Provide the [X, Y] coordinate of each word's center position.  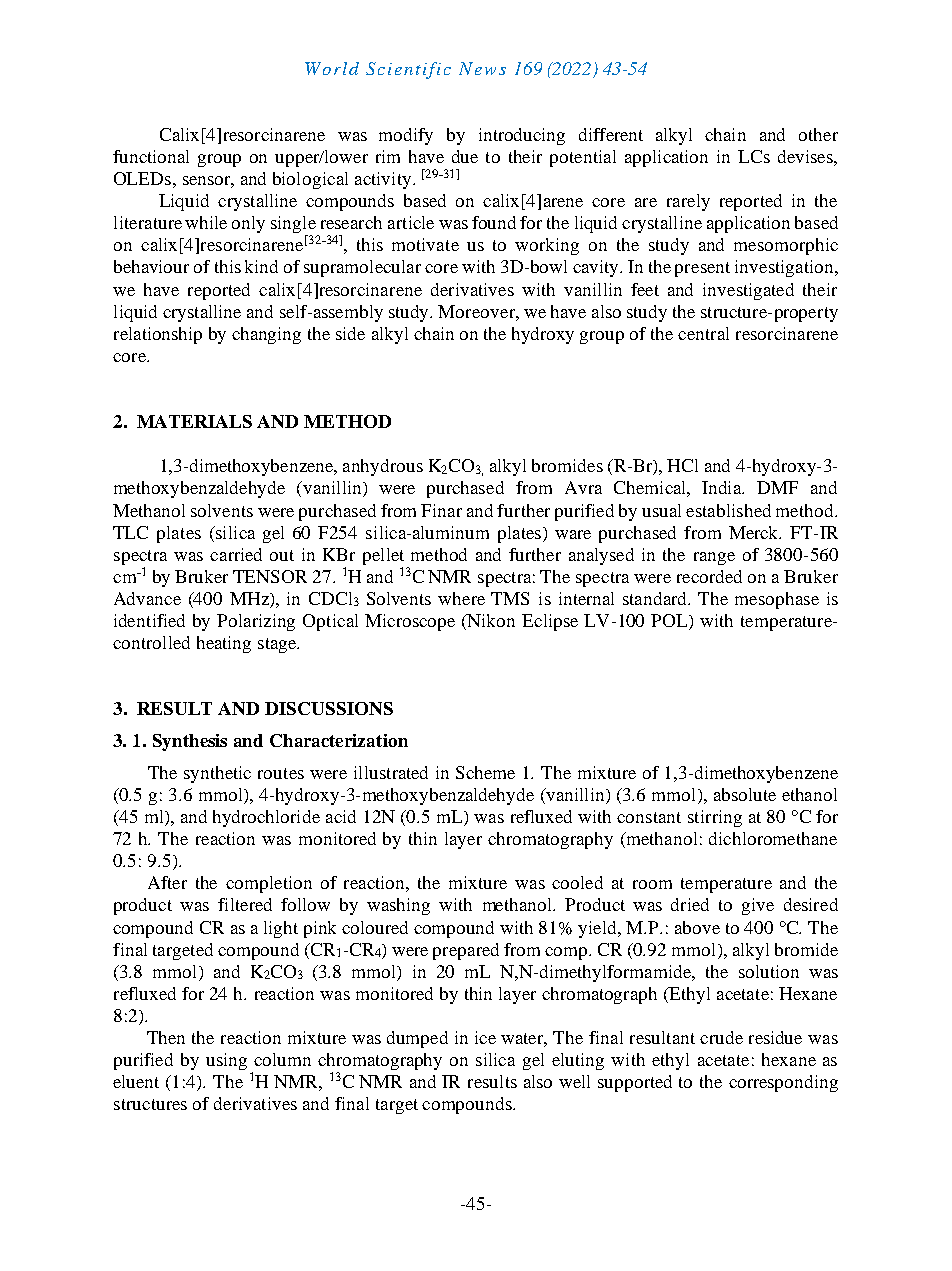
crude [721, 1037]
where [461, 598]
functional [151, 156]
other [818, 134]
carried [236, 554]
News [482, 68]
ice [485, 1037]
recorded [709, 576]
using [226, 1061]
